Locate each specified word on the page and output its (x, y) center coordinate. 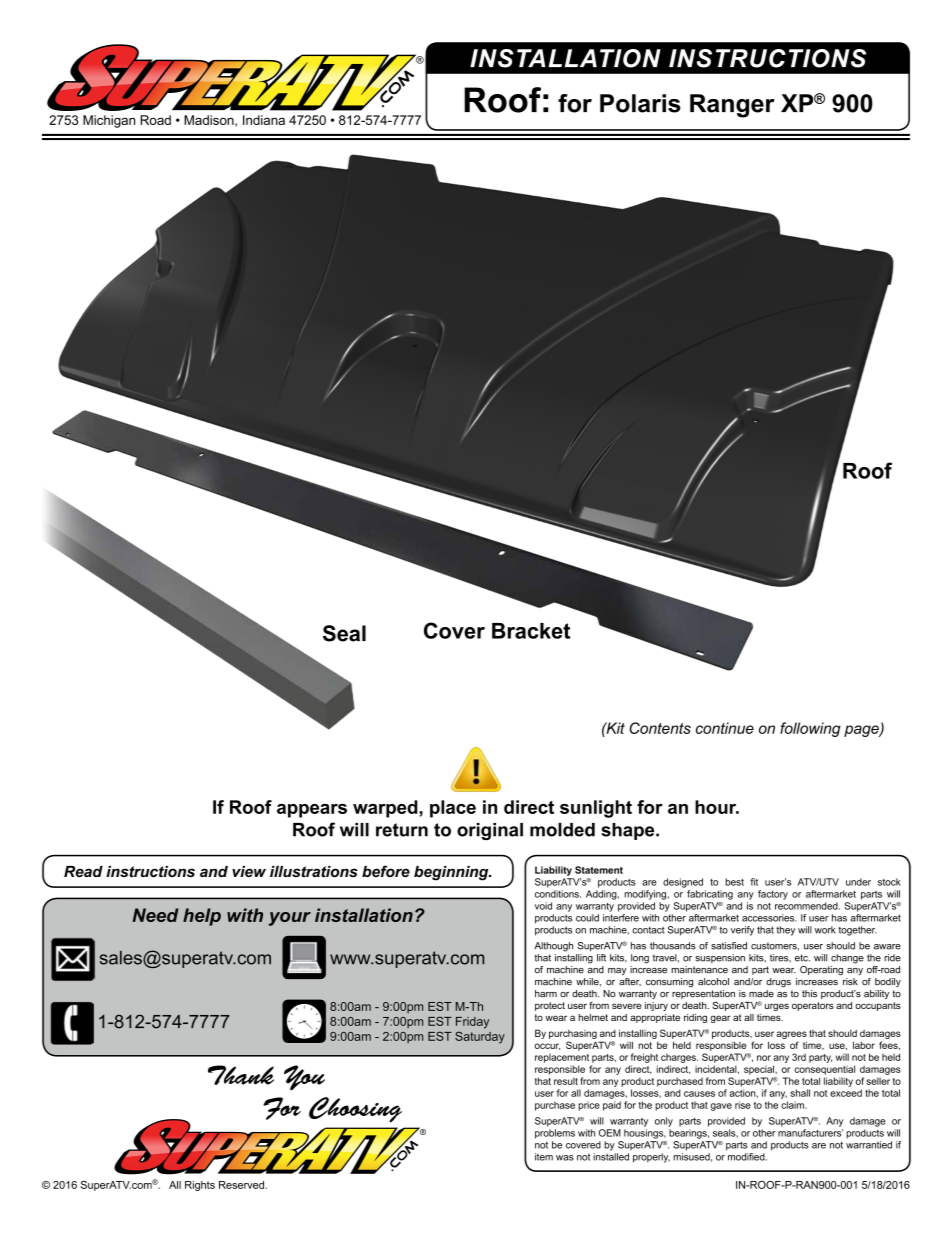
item (544, 1157)
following (810, 729)
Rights (200, 1186)
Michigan (109, 121)
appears (312, 811)
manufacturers (810, 1133)
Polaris (640, 103)
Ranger (732, 106)
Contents (660, 728)
